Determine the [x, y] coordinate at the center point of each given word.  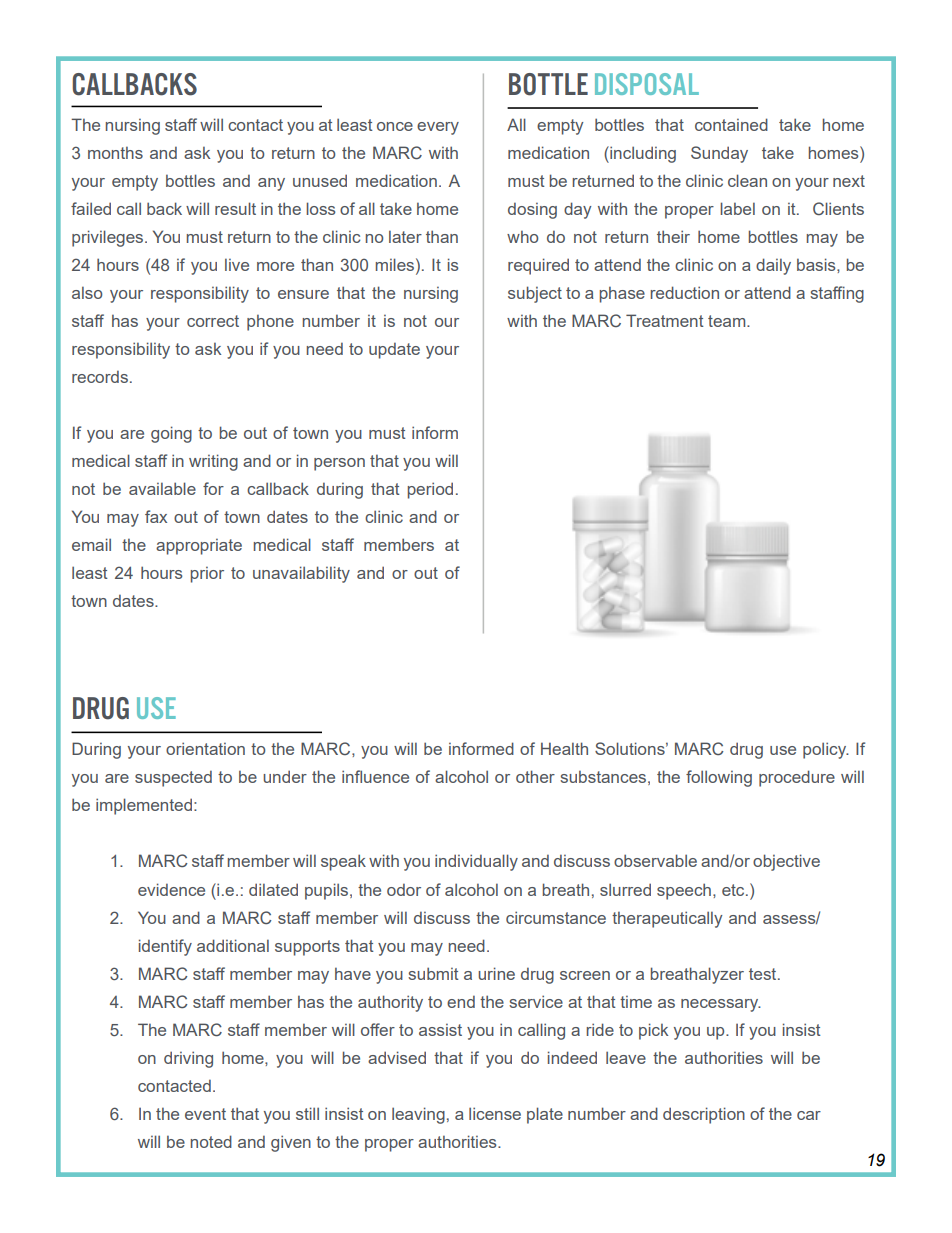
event [205, 1114]
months [115, 153]
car [809, 1115]
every [438, 128]
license [495, 1113]
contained [731, 124]
